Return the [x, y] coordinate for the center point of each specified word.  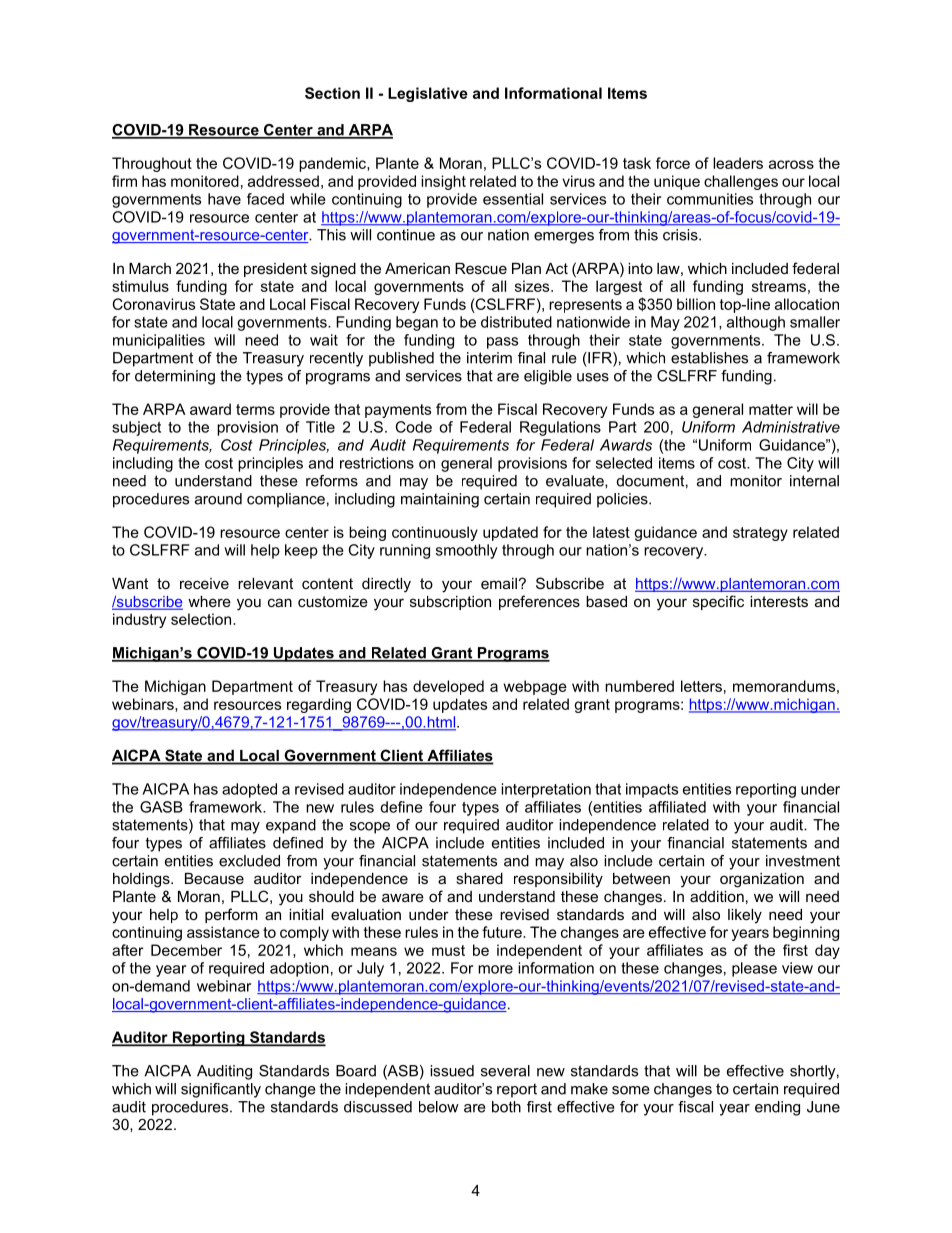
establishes [709, 358]
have [224, 199]
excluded [249, 861]
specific [718, 602]
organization [762, 880]
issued [452, 1071]
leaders [738, 163]
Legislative [428, 94]
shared [479, 878]
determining [175, 377]
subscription [450, 603]
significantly [221, 1090]
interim [489, 358]
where [209, 601]
